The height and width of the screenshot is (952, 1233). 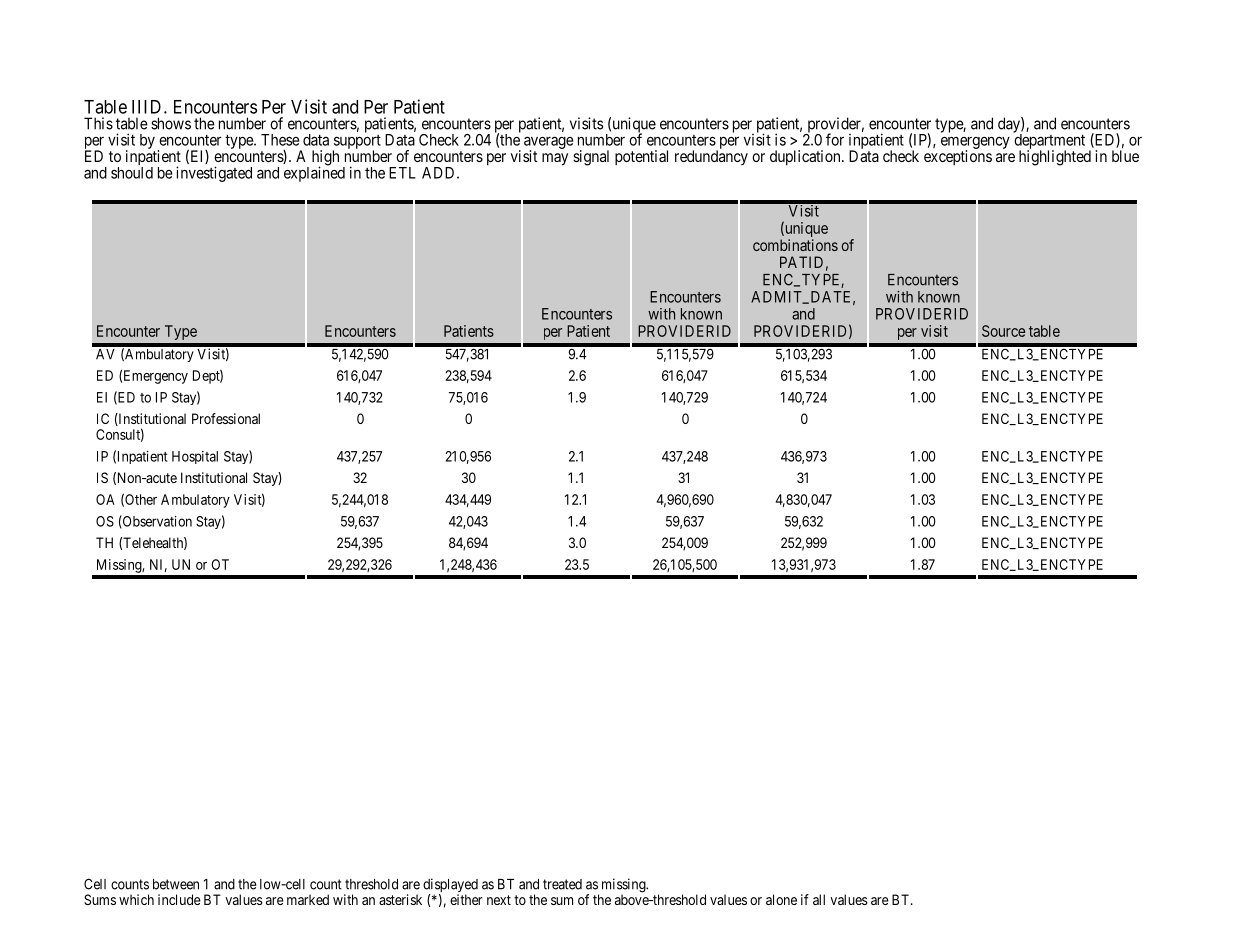 What do you see at coordinates (1003, 331) in the screenshot?
I see `Source` at bounding box center [1003, 331].
